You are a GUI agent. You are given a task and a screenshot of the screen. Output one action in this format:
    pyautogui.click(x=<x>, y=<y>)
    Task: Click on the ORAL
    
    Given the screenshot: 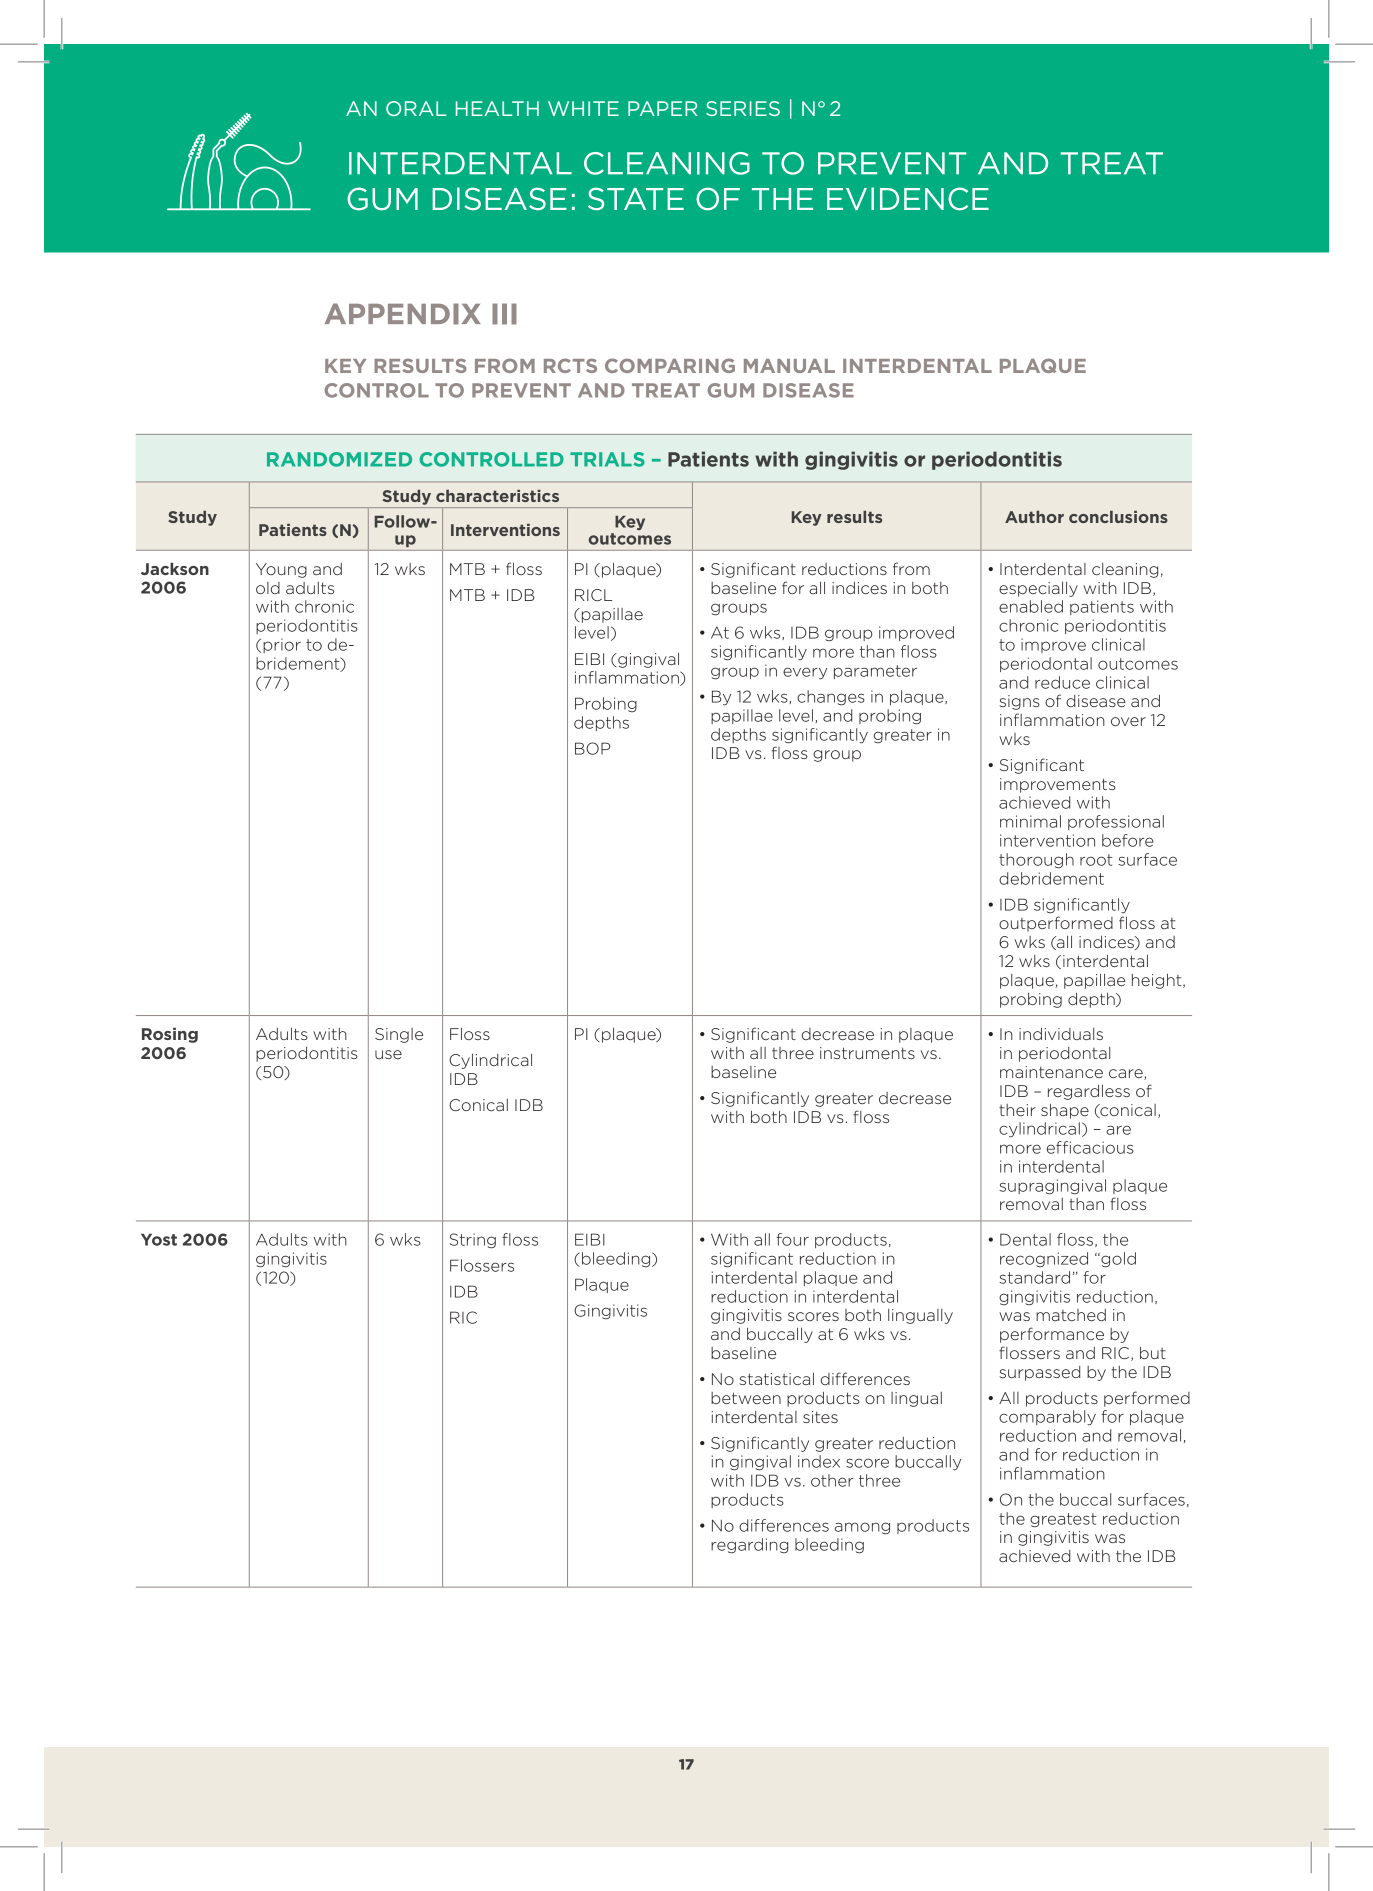 What is the action you would take?
    pyautogui.click(x=416, y=108)
